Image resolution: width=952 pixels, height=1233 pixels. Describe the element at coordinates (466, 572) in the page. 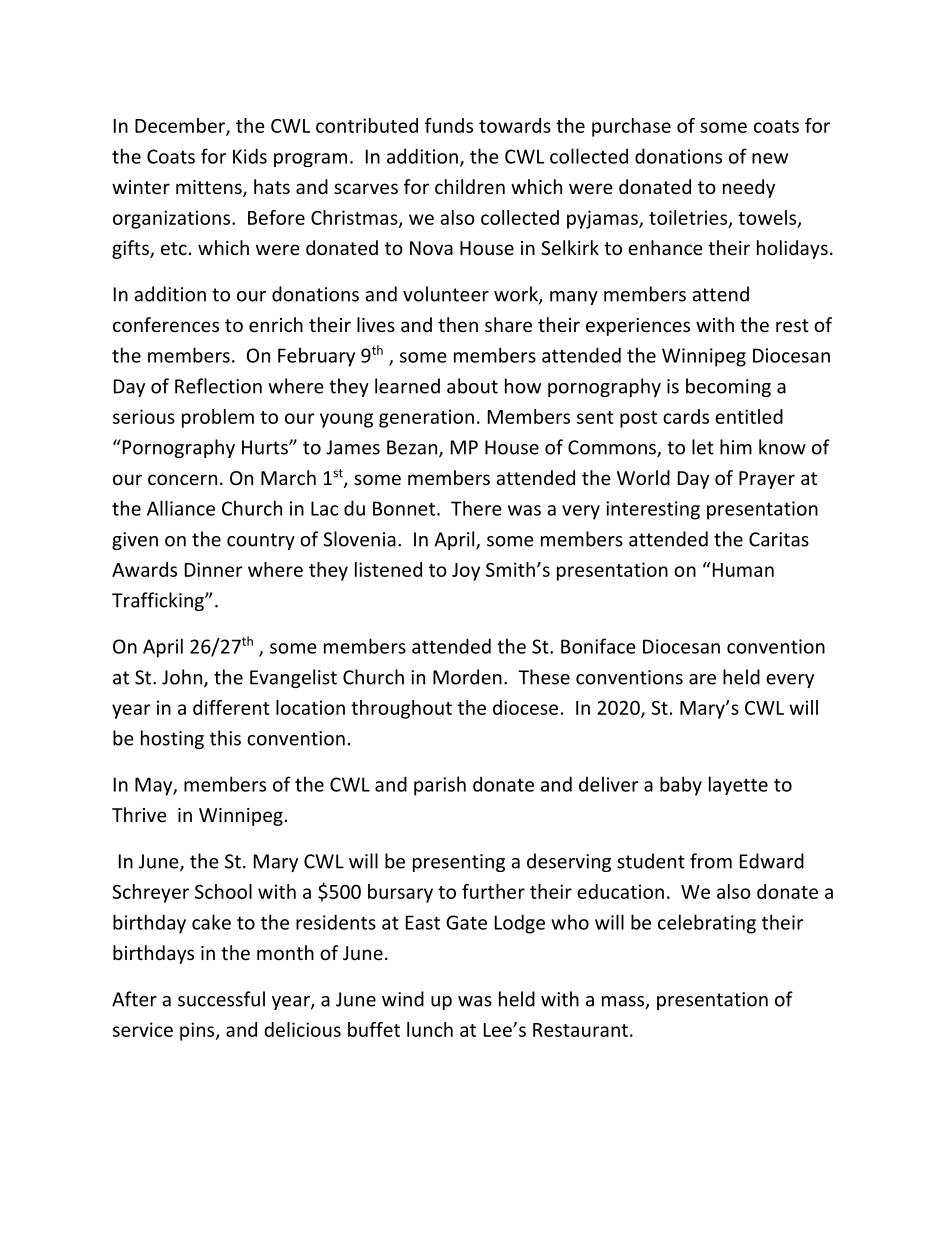

I see `Joy` at that location.
